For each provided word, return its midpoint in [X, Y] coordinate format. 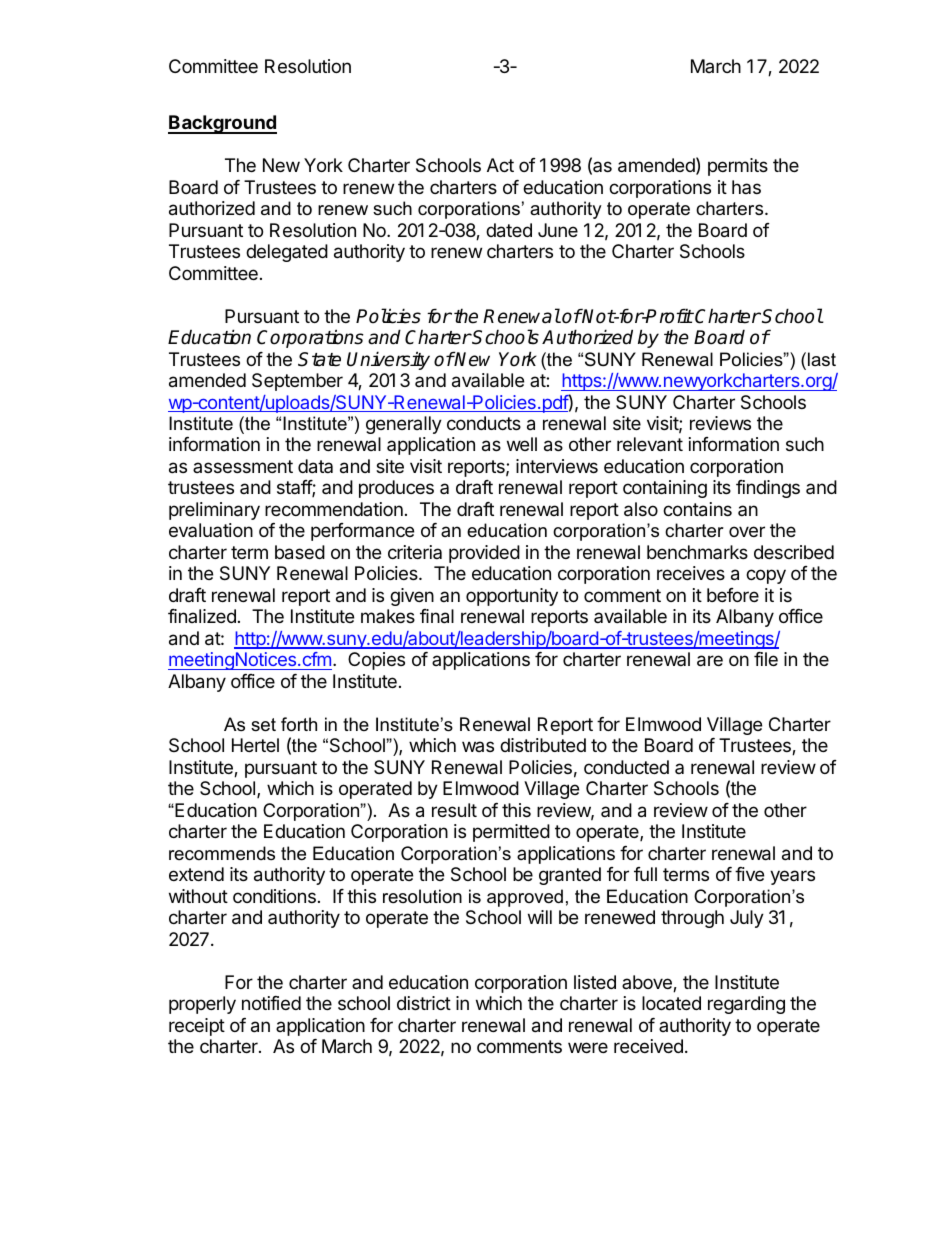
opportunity [512, 597]
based [300, 552]
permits [738, 167]
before [733, 595]
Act [500, 165]
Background [222, 124]
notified [271, 1003]
